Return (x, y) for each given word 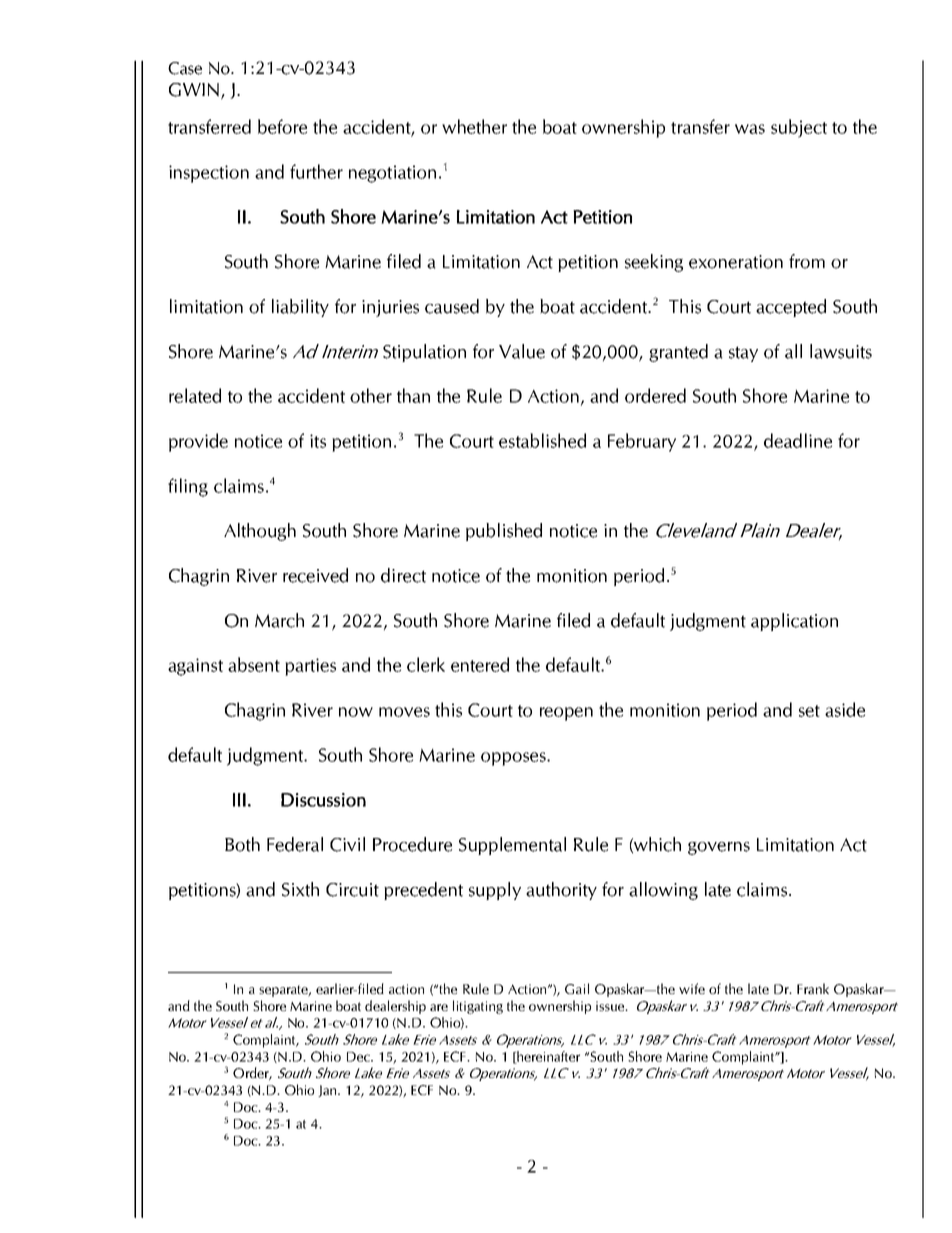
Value (522, 351)
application (794, 622)
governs (719, 848)
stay (743, 354)
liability (300, 308)
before (282, 126)
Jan (328, 1091)
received (315, 575)
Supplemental (512, 846)
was (750, 129)
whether (474, 126)
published (504, 532)
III (239, 800)
